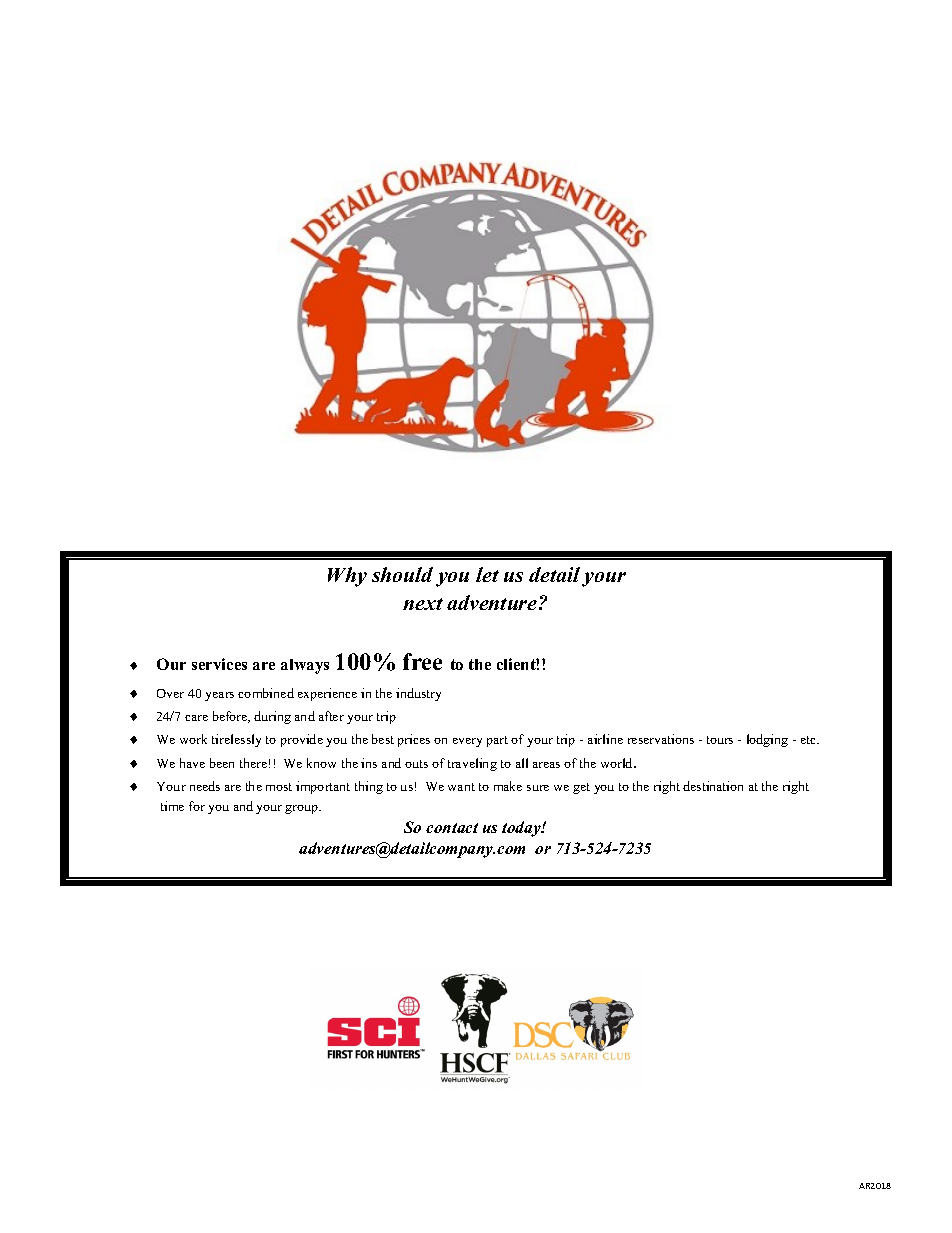 Image resolution: width=952 pixels, height=1233 pixels. Describe the element at coordinates (422, 661) in the screenshot. I see `free` at that location.
